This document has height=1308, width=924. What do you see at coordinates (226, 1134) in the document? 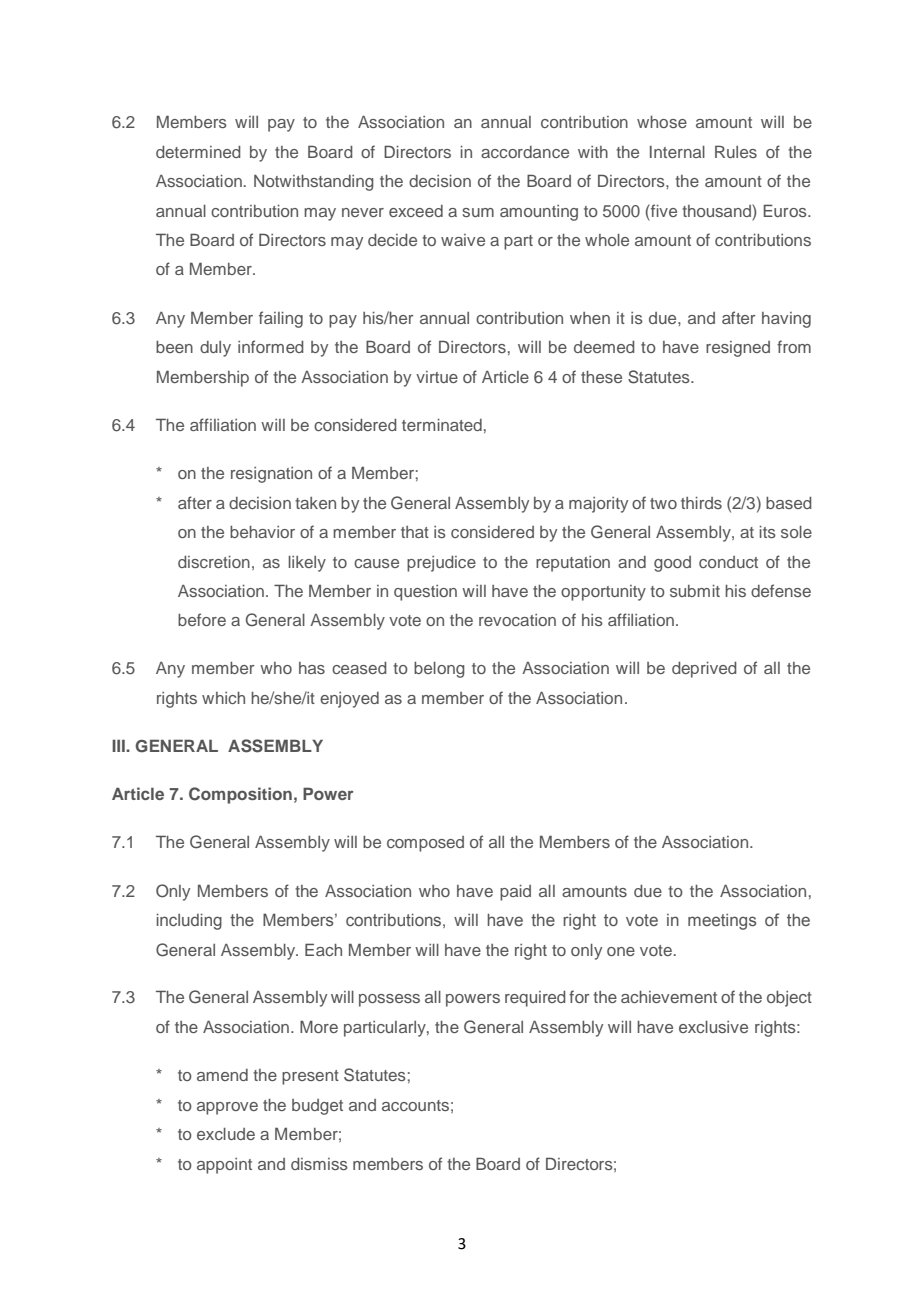
I see `exclude` at bounding box center [226, 1134].
